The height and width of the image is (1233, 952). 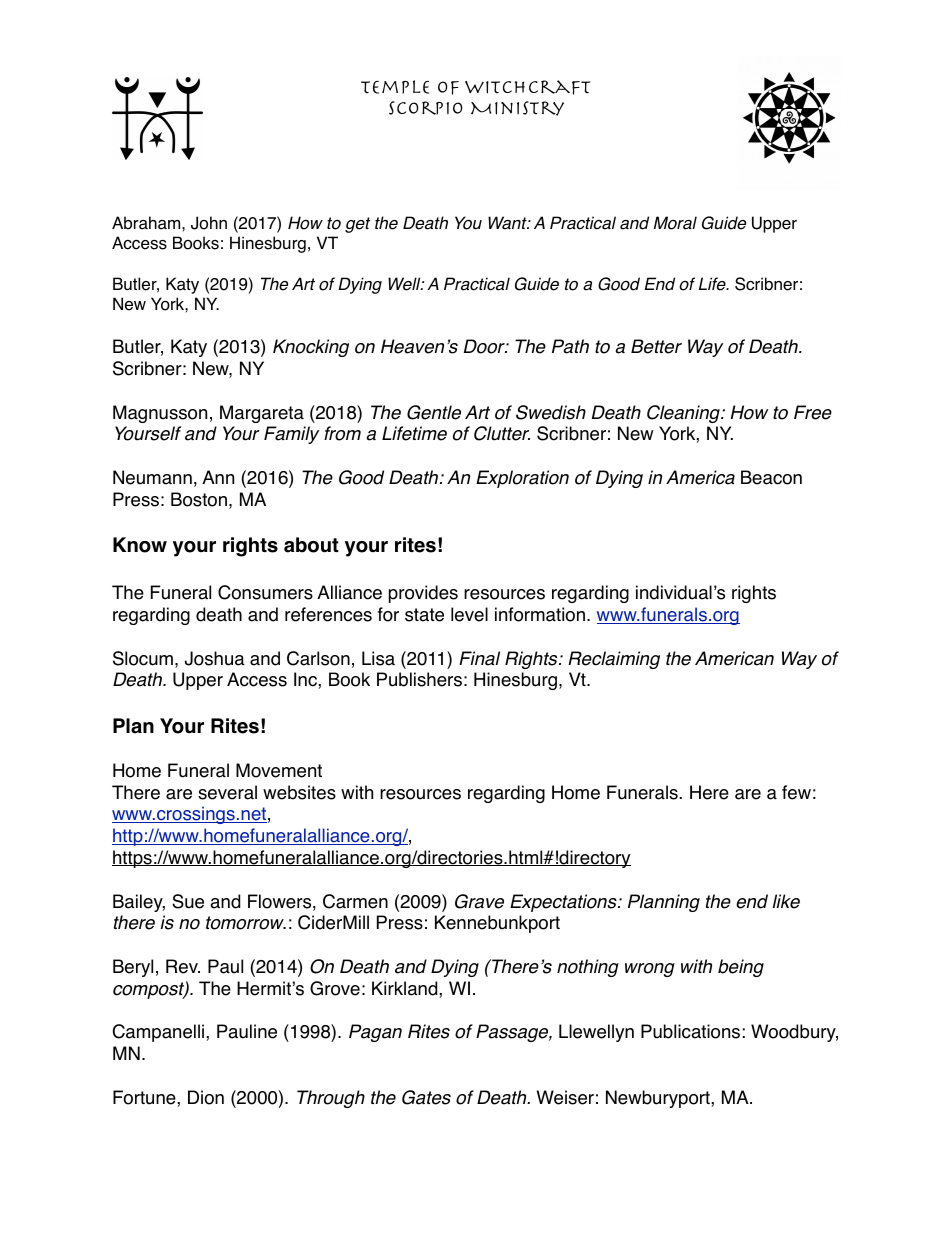 What do you see at coordinates (469, 614) in the image?
I see `level` at bounding box center [469, 614].
